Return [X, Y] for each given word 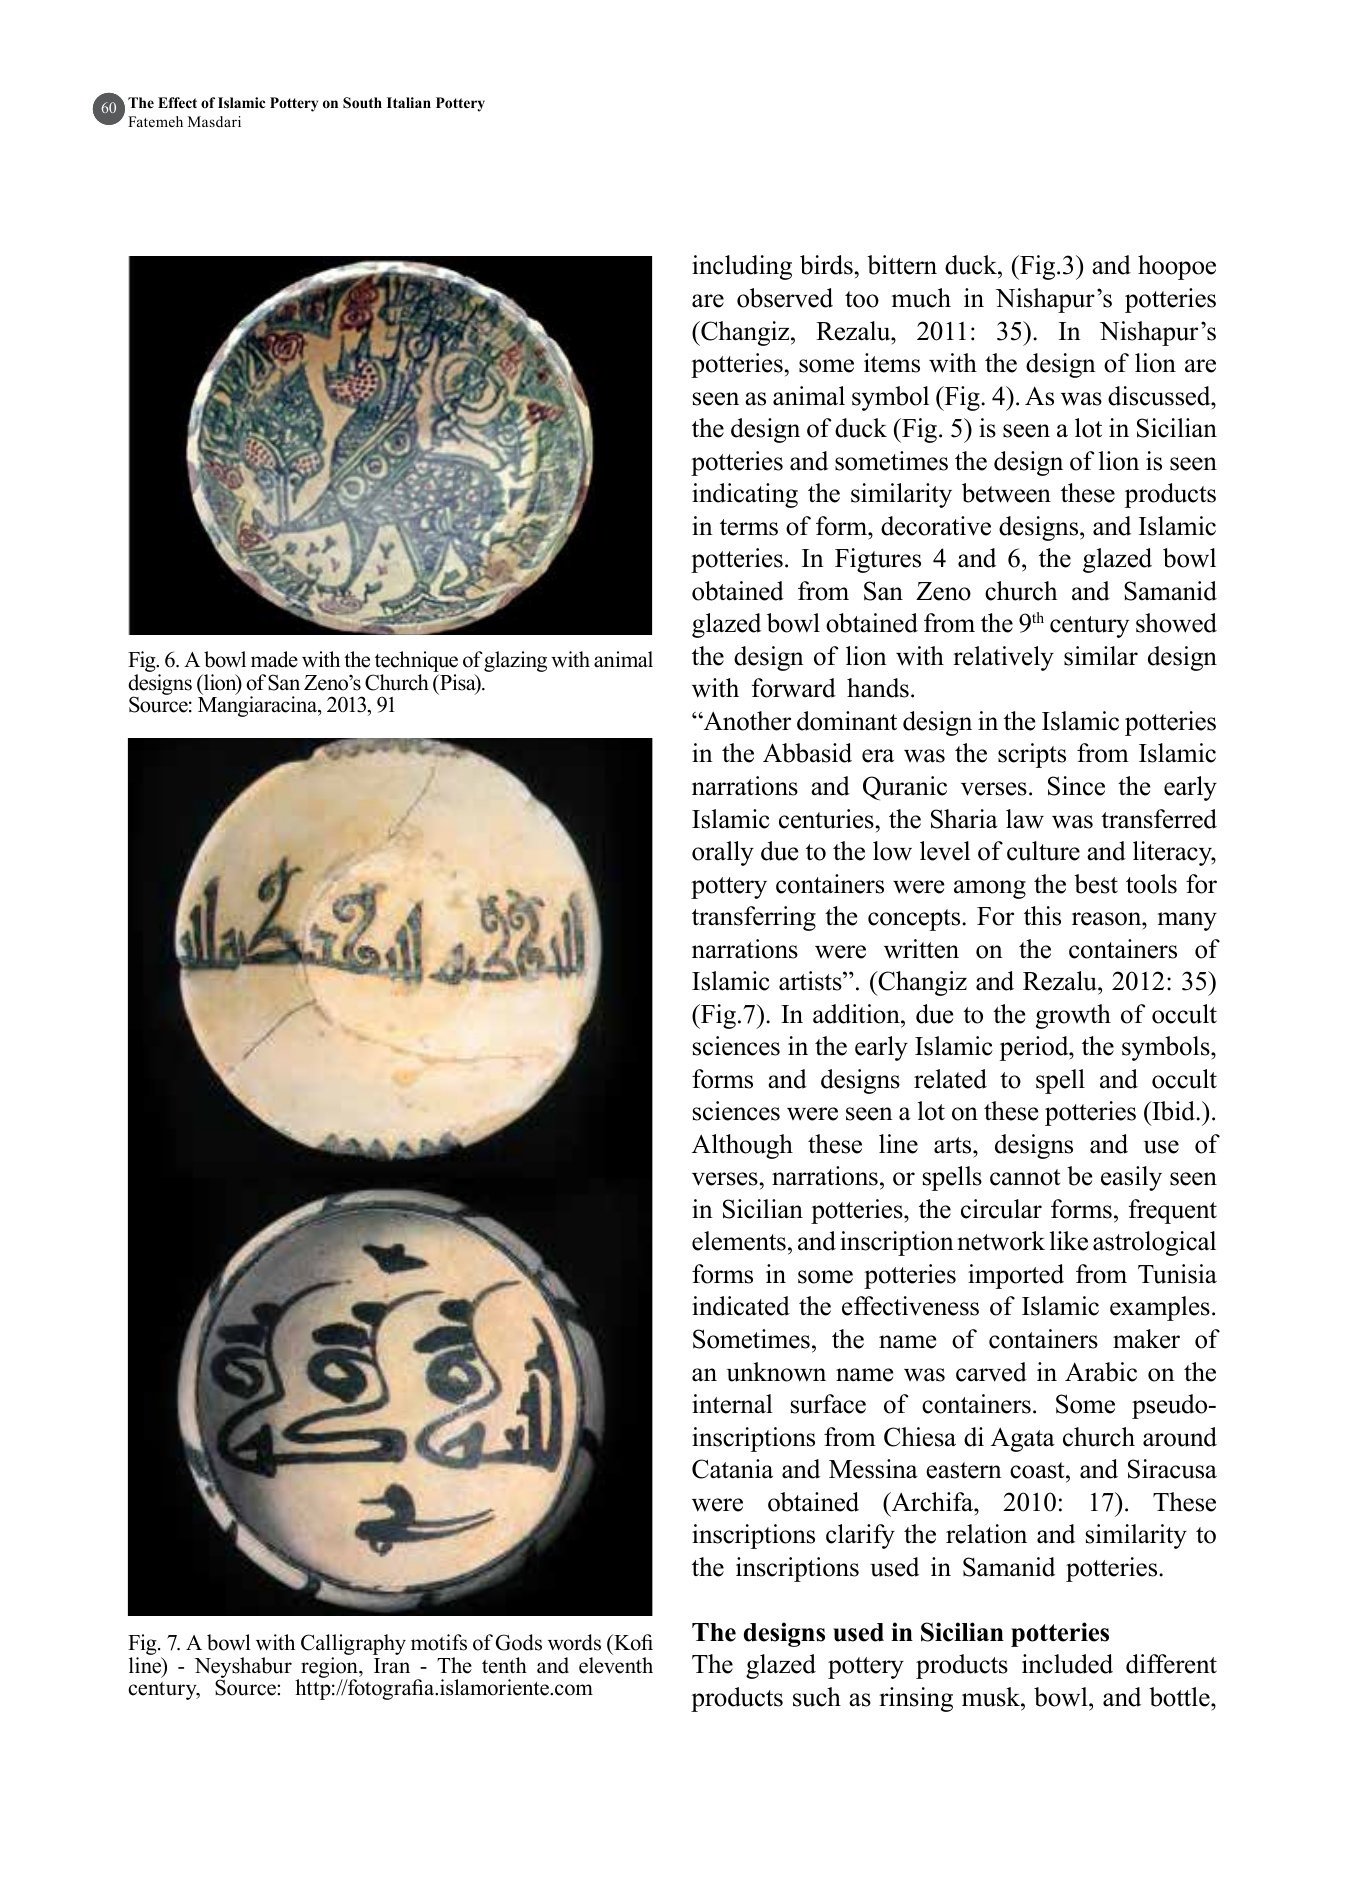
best [1096, 884]
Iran [392, 1665]
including [742, 267]
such [817, 1697]
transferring [754, 918]
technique [415, 663]
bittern [902, 265]
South [362, 103]
